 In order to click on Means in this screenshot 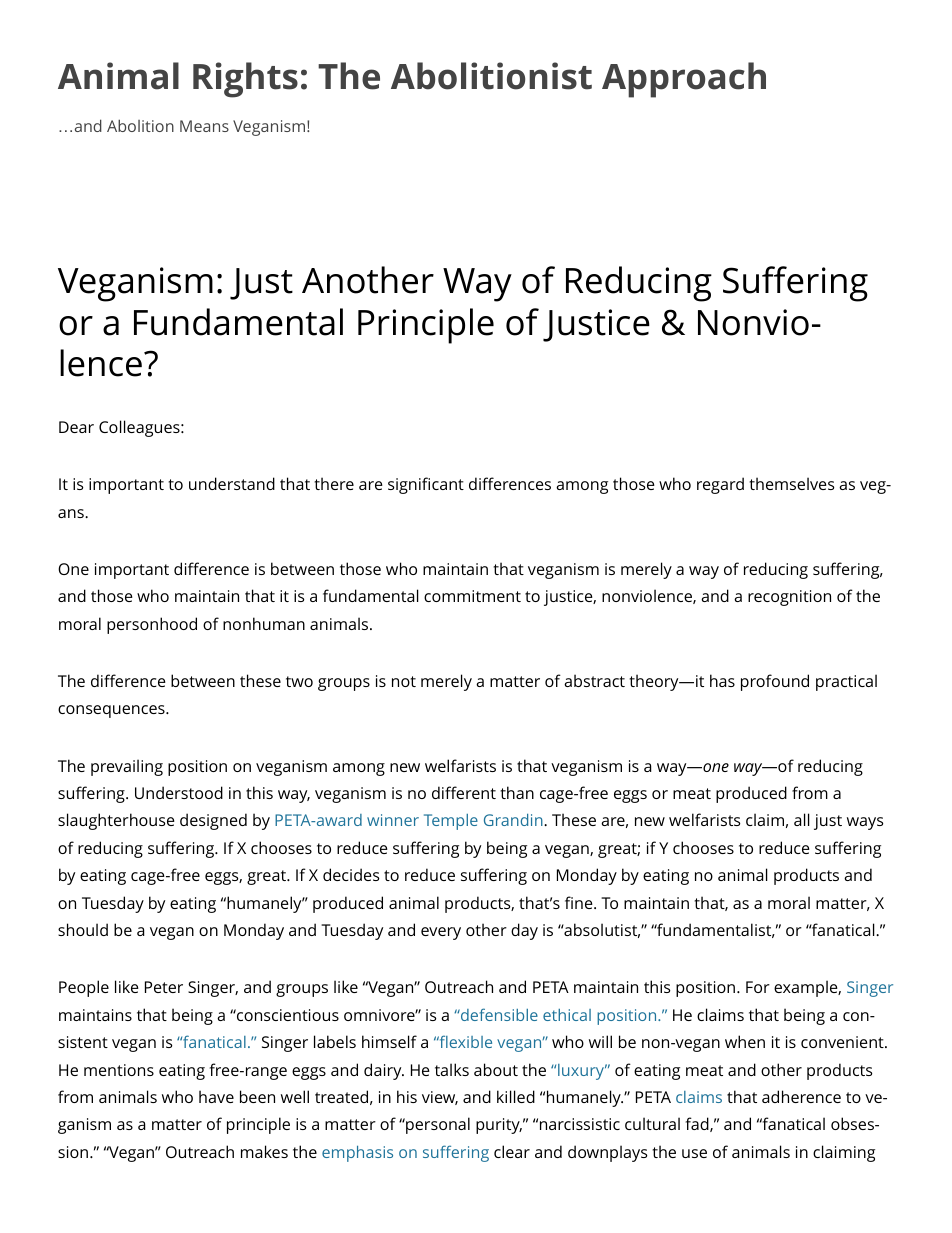, I will do `click(204, 126)`.
